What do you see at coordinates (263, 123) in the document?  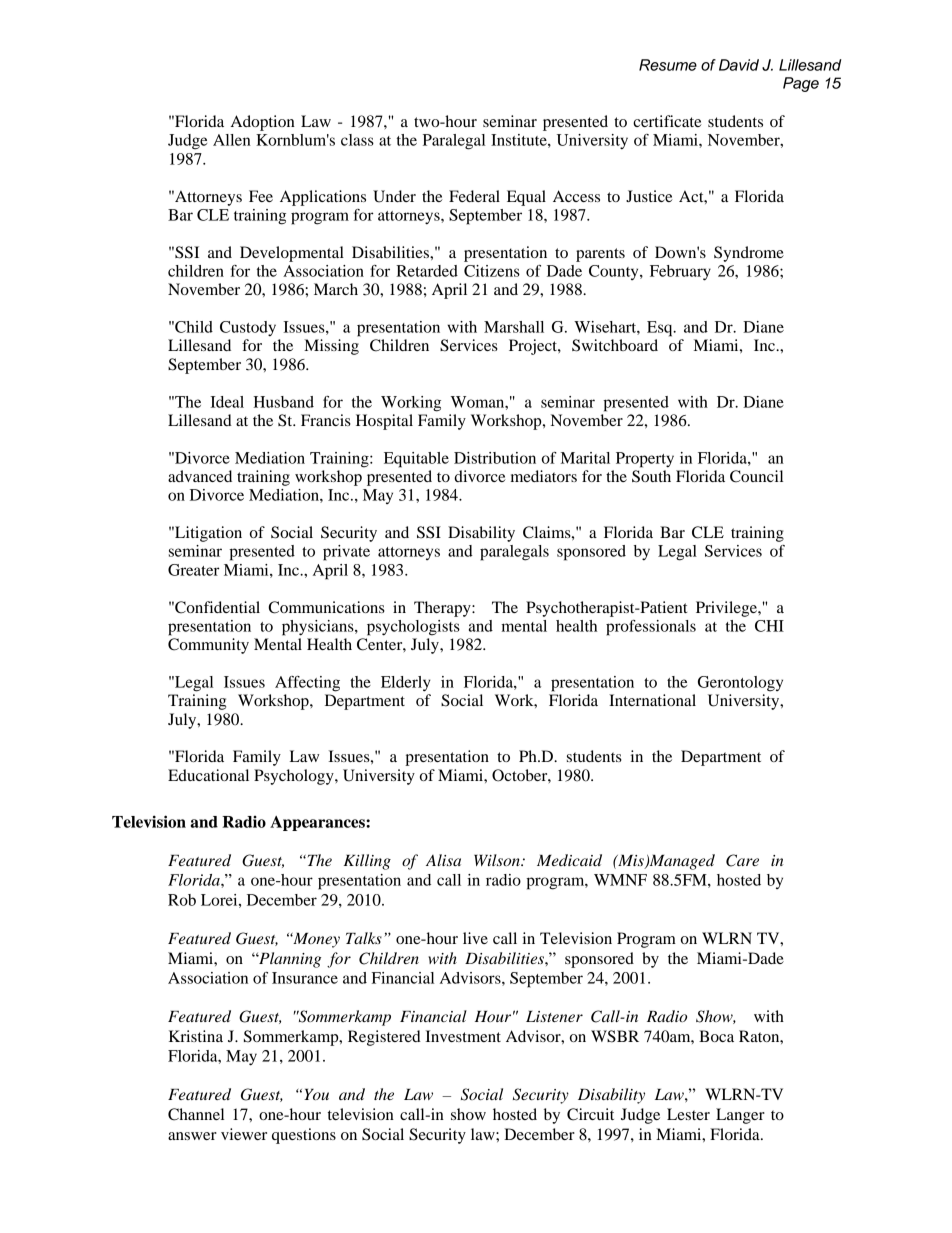 I see `Adoption` at bounding box center [263, 123].
